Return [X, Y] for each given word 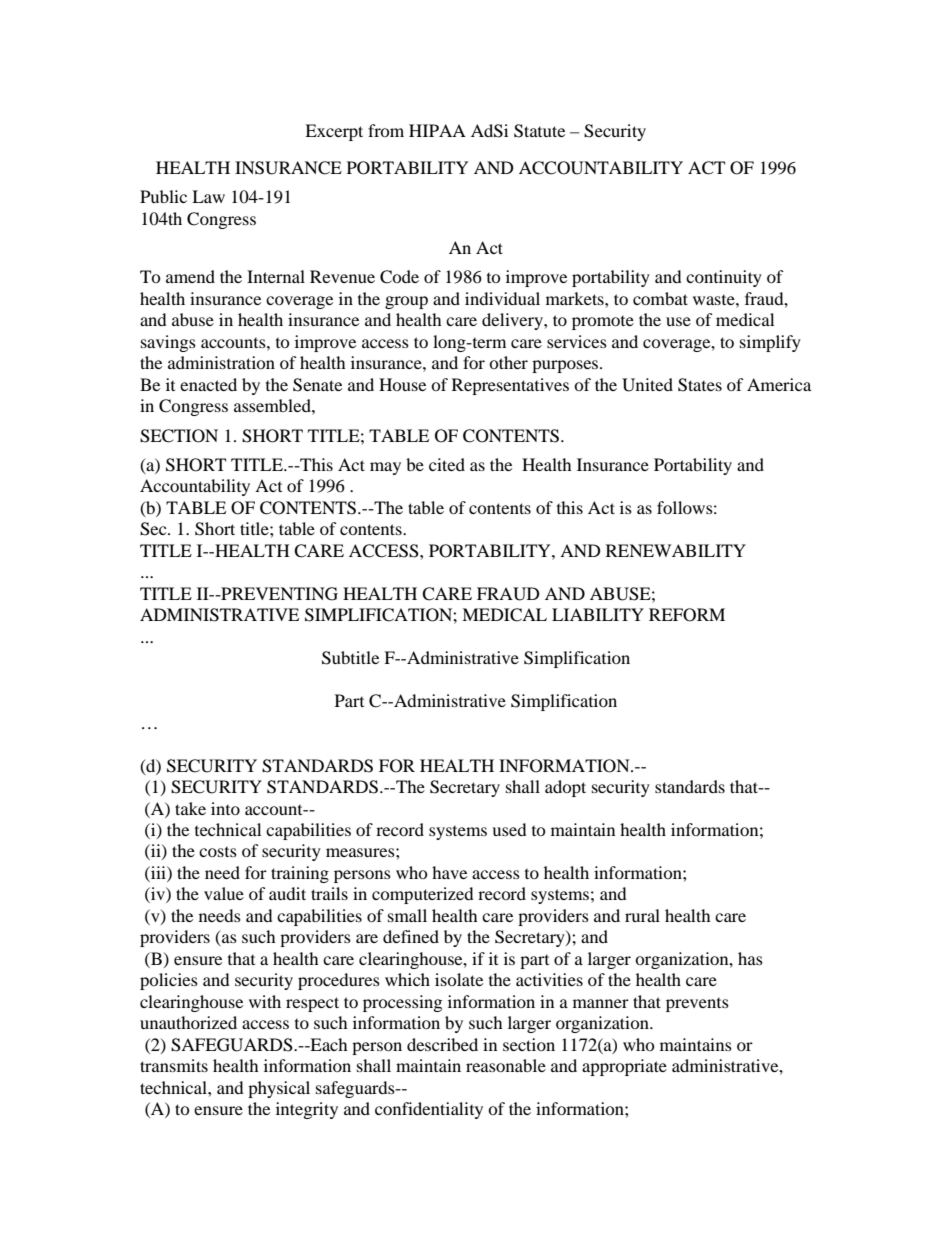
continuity [724, 278]
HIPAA [437, 130]
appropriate [624, 1067]
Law [208, 196]
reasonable [506, 1065]
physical [279, 1089]
